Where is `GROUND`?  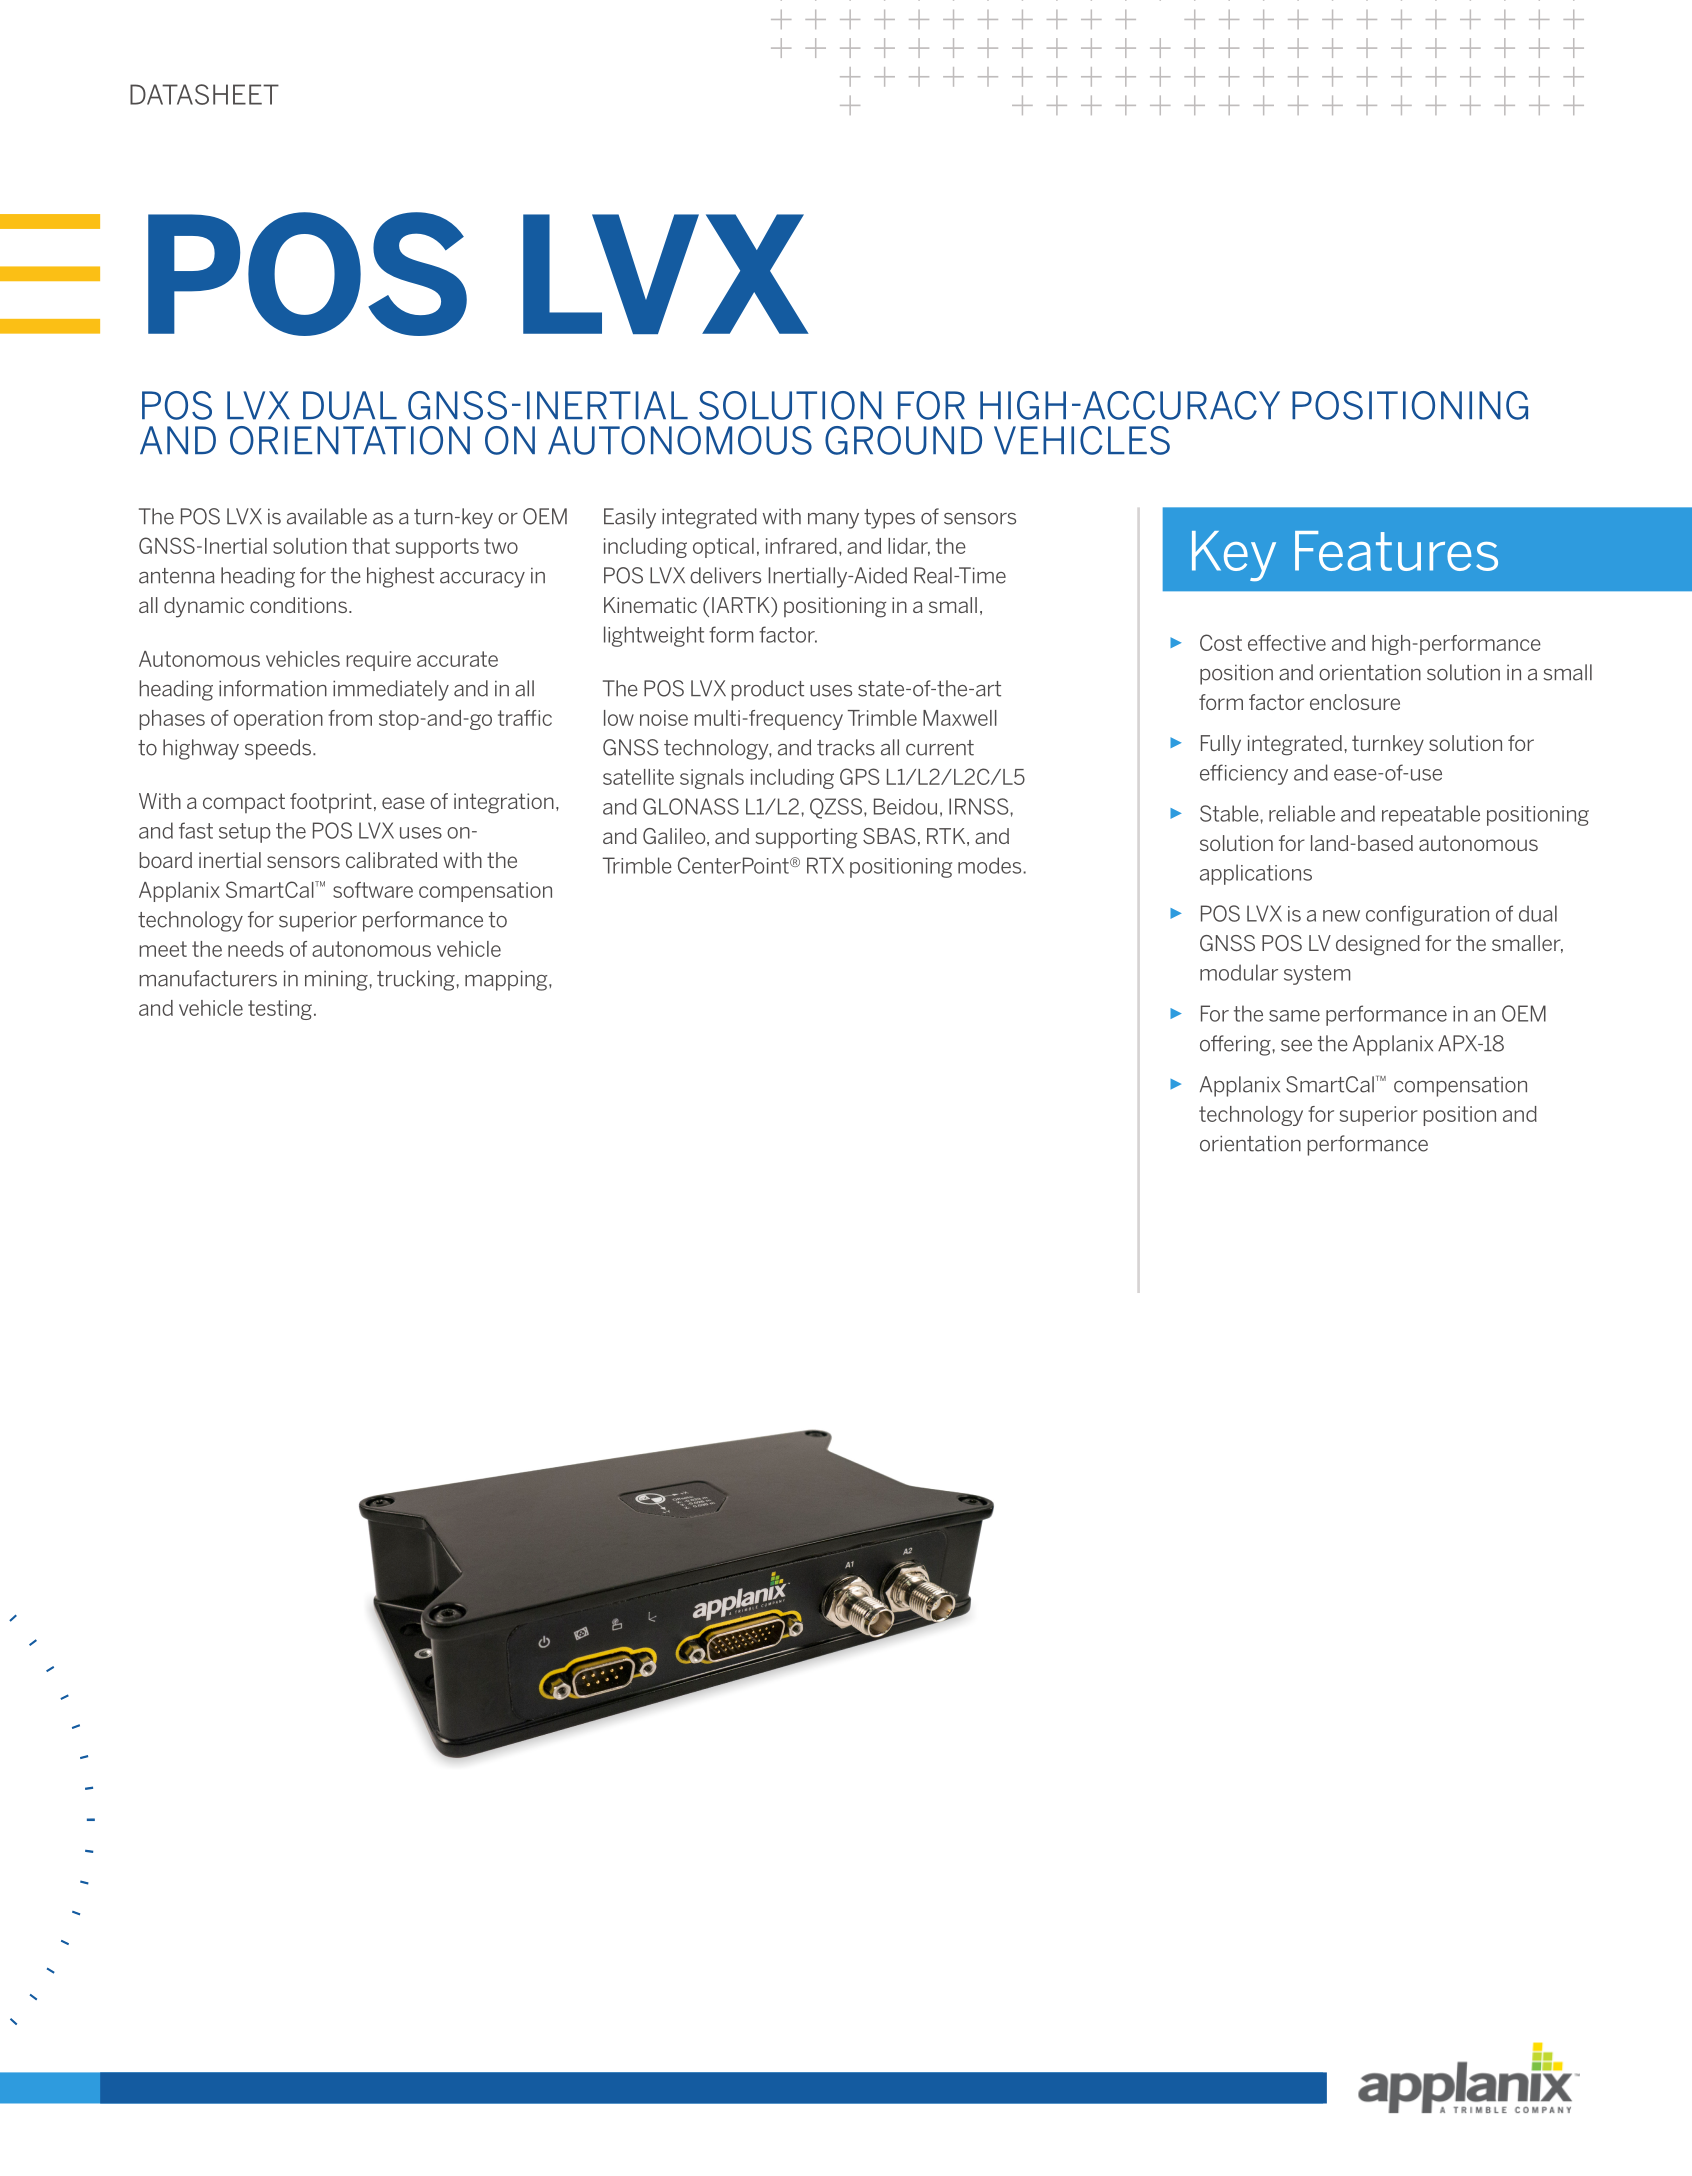 GROUND is located at coordinates (903, 440).
